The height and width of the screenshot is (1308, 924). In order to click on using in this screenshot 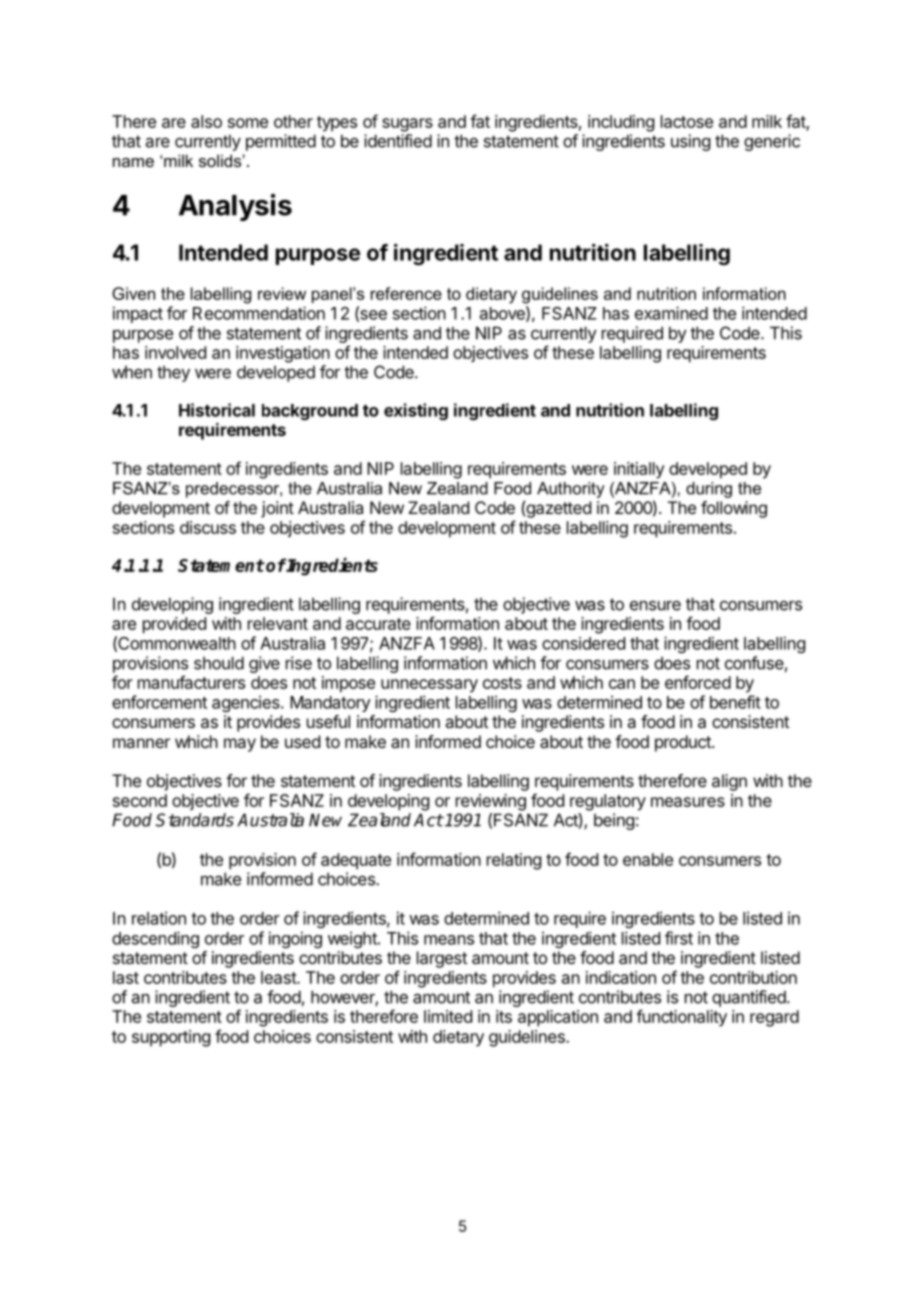, I will do `click(690, 142)`.
